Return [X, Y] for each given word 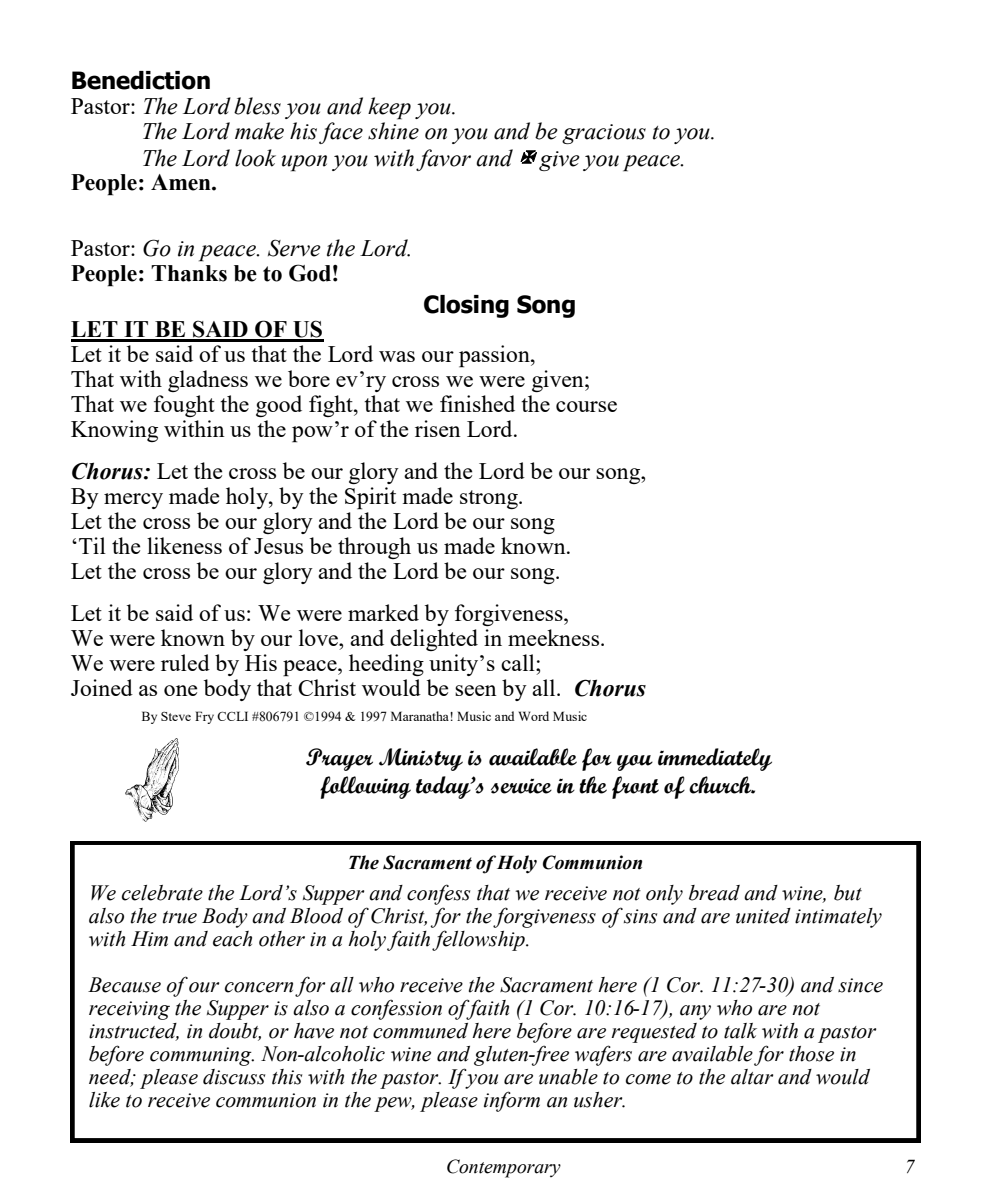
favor [443, 160]
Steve [176, 716]
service [521, 786]
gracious [604, 134]
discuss [234, 1077]
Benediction [141, 80]
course [586, 406]
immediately [715, 759]
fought [184, 406]
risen [438, 428]
